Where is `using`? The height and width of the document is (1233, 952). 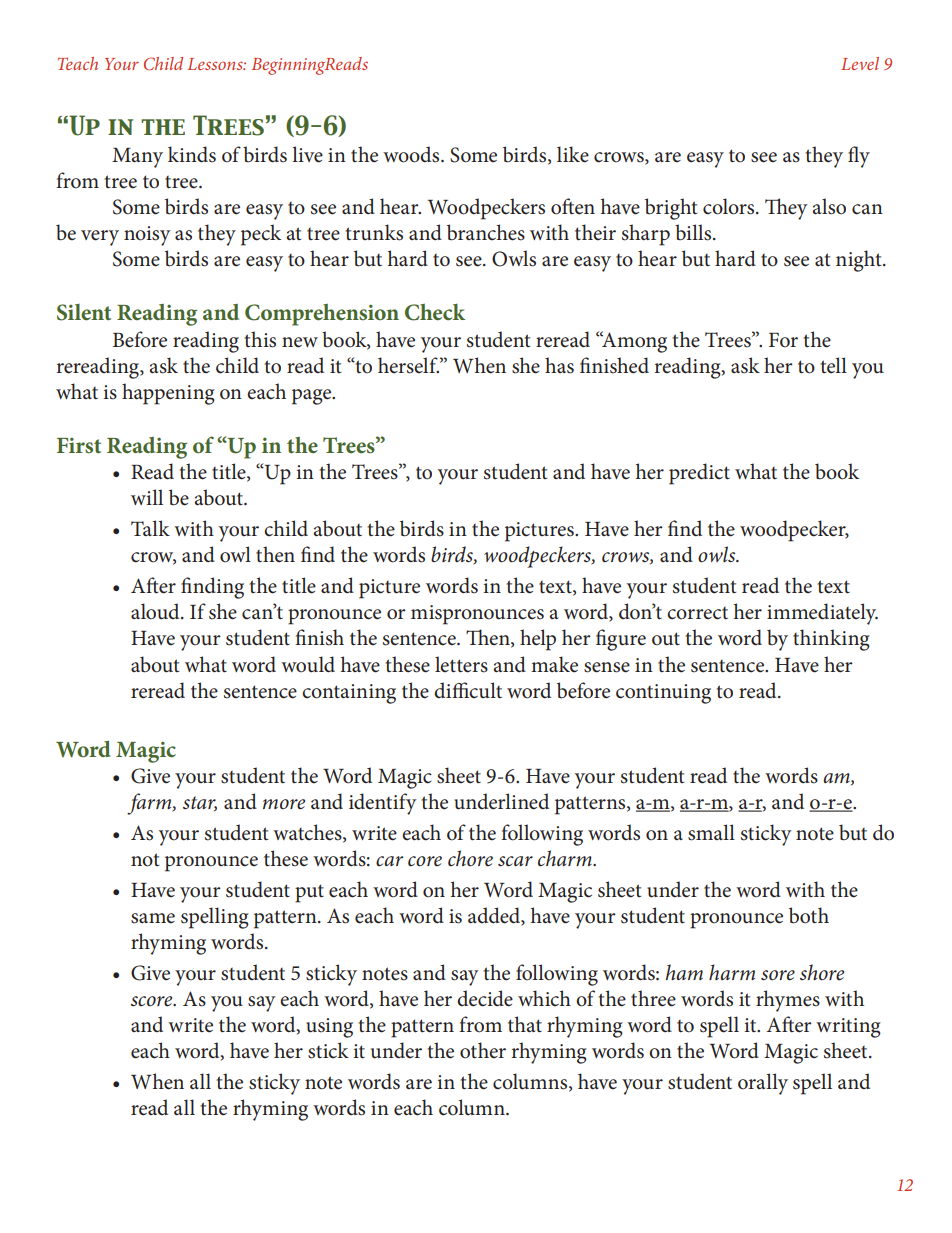 using is located at coordinates (329, 1028).
